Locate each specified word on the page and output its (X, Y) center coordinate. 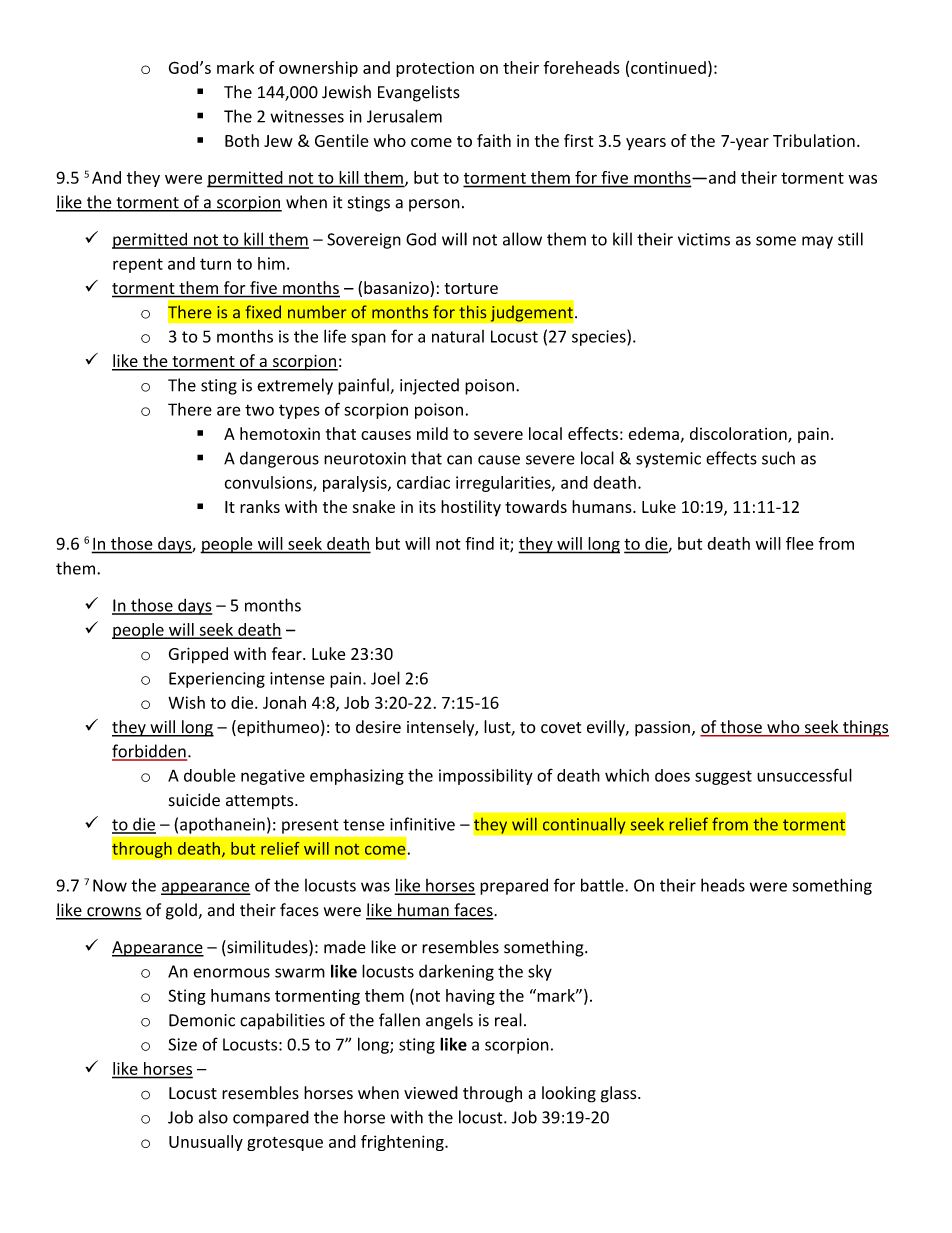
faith (494, 140)
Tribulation (814, 140)
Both (242, 140)
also (213, 1117)
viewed (431, 1093)
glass (620, 1094)
